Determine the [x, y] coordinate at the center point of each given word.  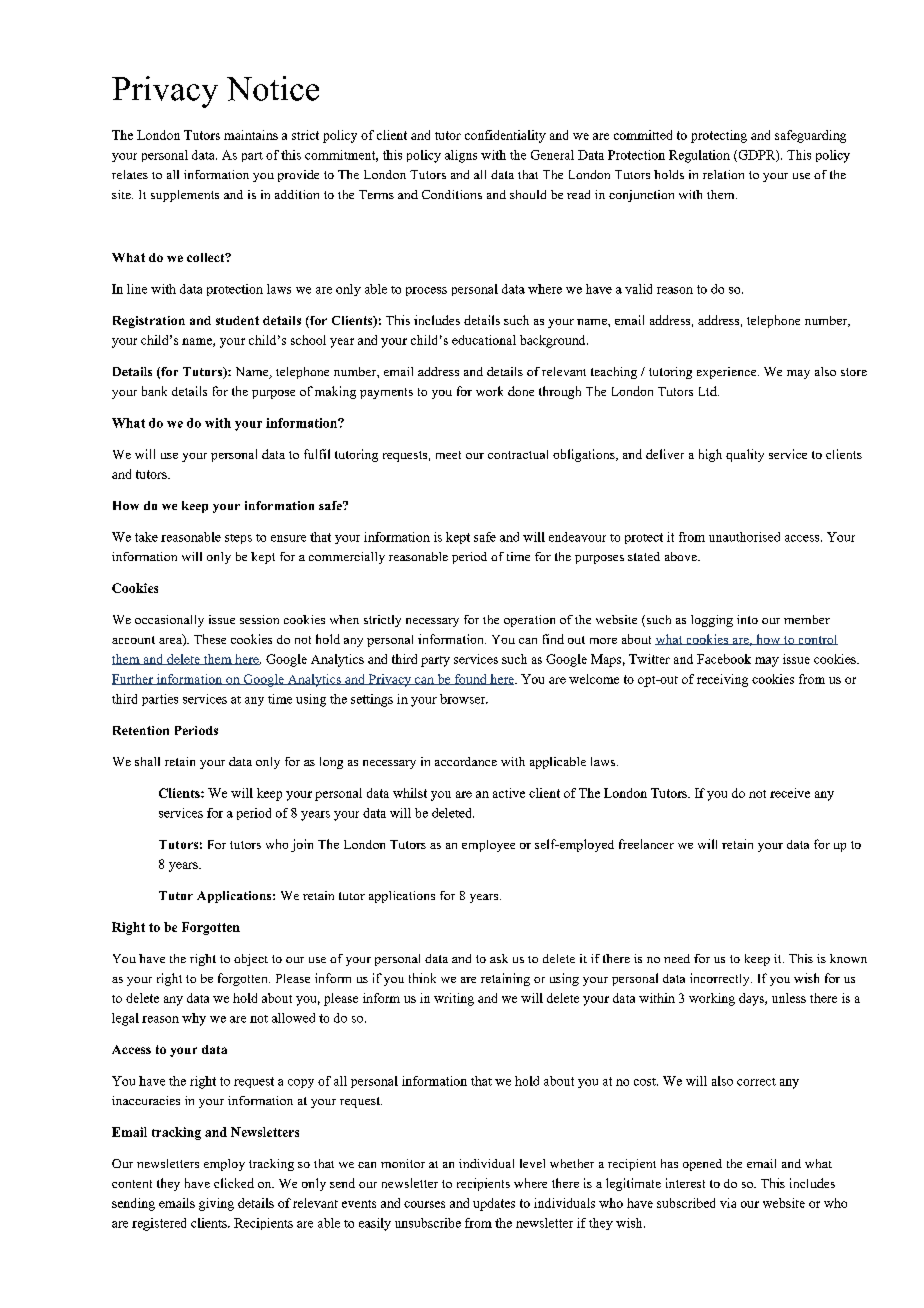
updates [494, 1204]
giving [216, 1204]
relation [723, 174]
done [521, 391]
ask [499, 958]
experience [726, 373]
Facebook [724, 659]
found [470, 679]
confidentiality [505, 136]
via [728, 1203]
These [210, 639]
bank [154, 391]
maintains [251, 135]
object [251, 960]
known [848, 958]
